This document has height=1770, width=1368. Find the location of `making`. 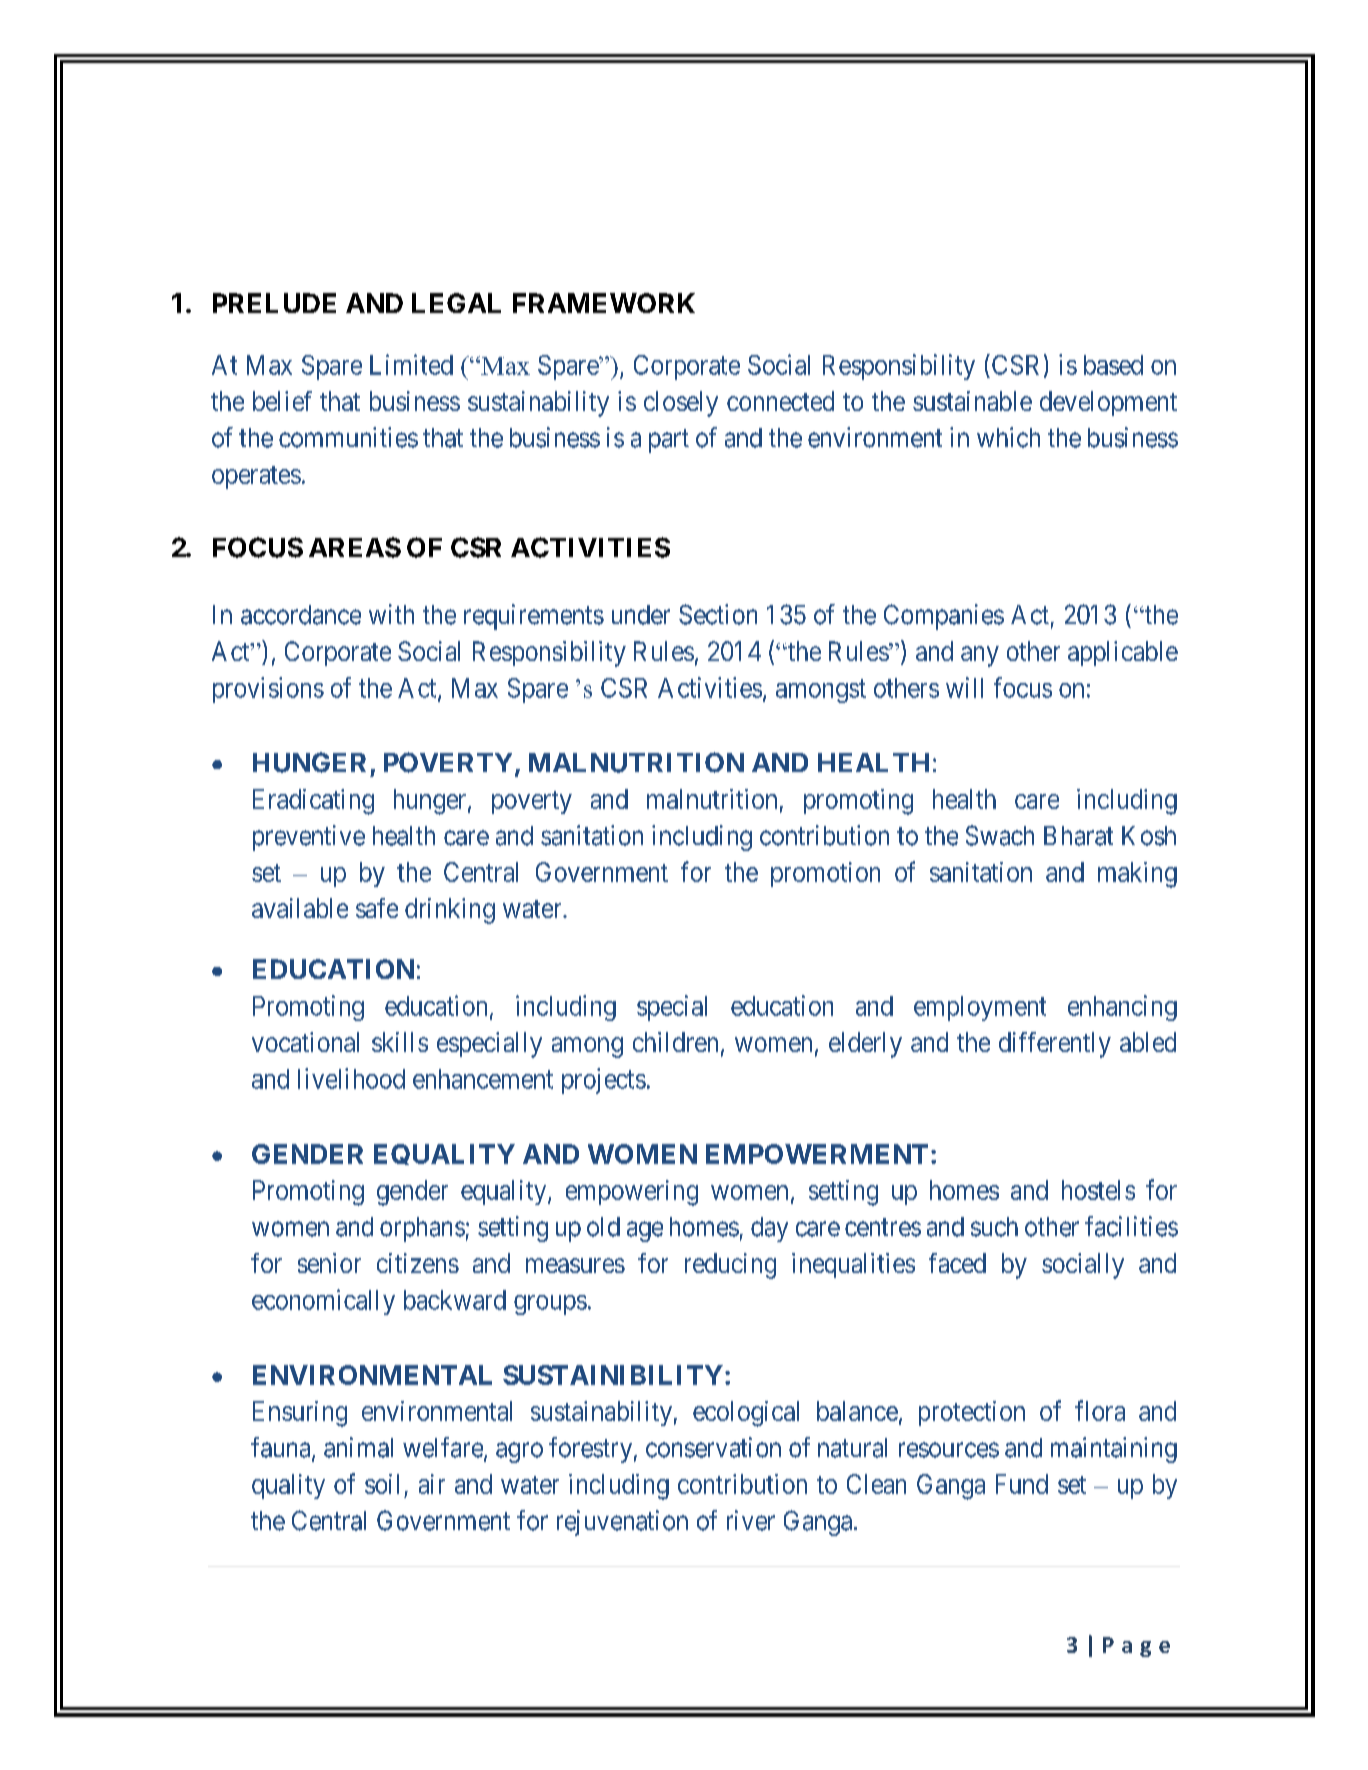

making is located at coordinates (1137, 875).
